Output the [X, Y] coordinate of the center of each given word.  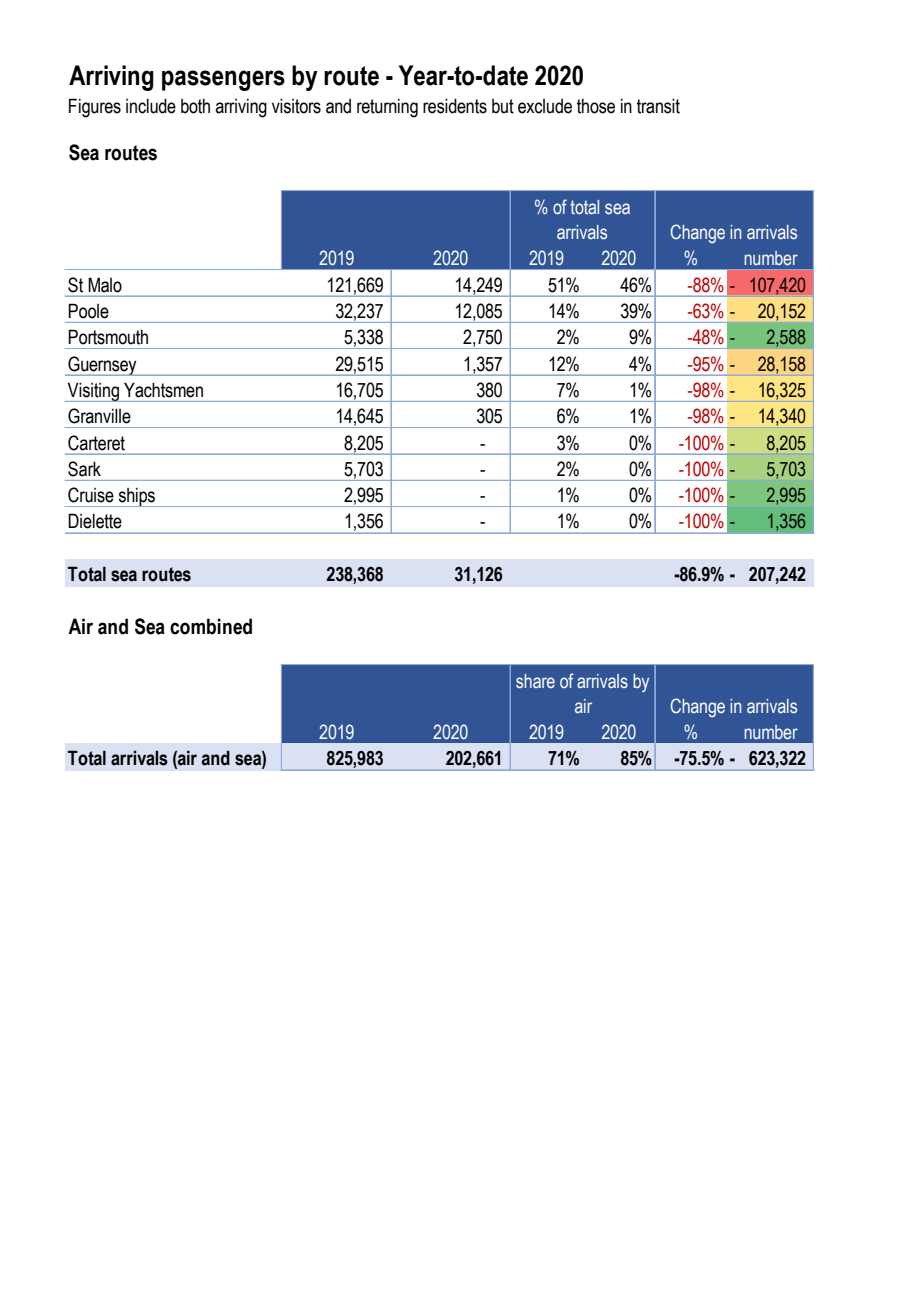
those [596, 106]
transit [658, 106]
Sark [84, 469]
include [151, 106]
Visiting [93, 392]
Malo [105, 285]
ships [136, 497]
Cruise [91, 495]
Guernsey [102, 366]
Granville [99, 416]
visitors [296, 106]
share [535, 681]
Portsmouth [108, 337]
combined [211, 626]
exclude [545, 106]
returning [387, 108]
